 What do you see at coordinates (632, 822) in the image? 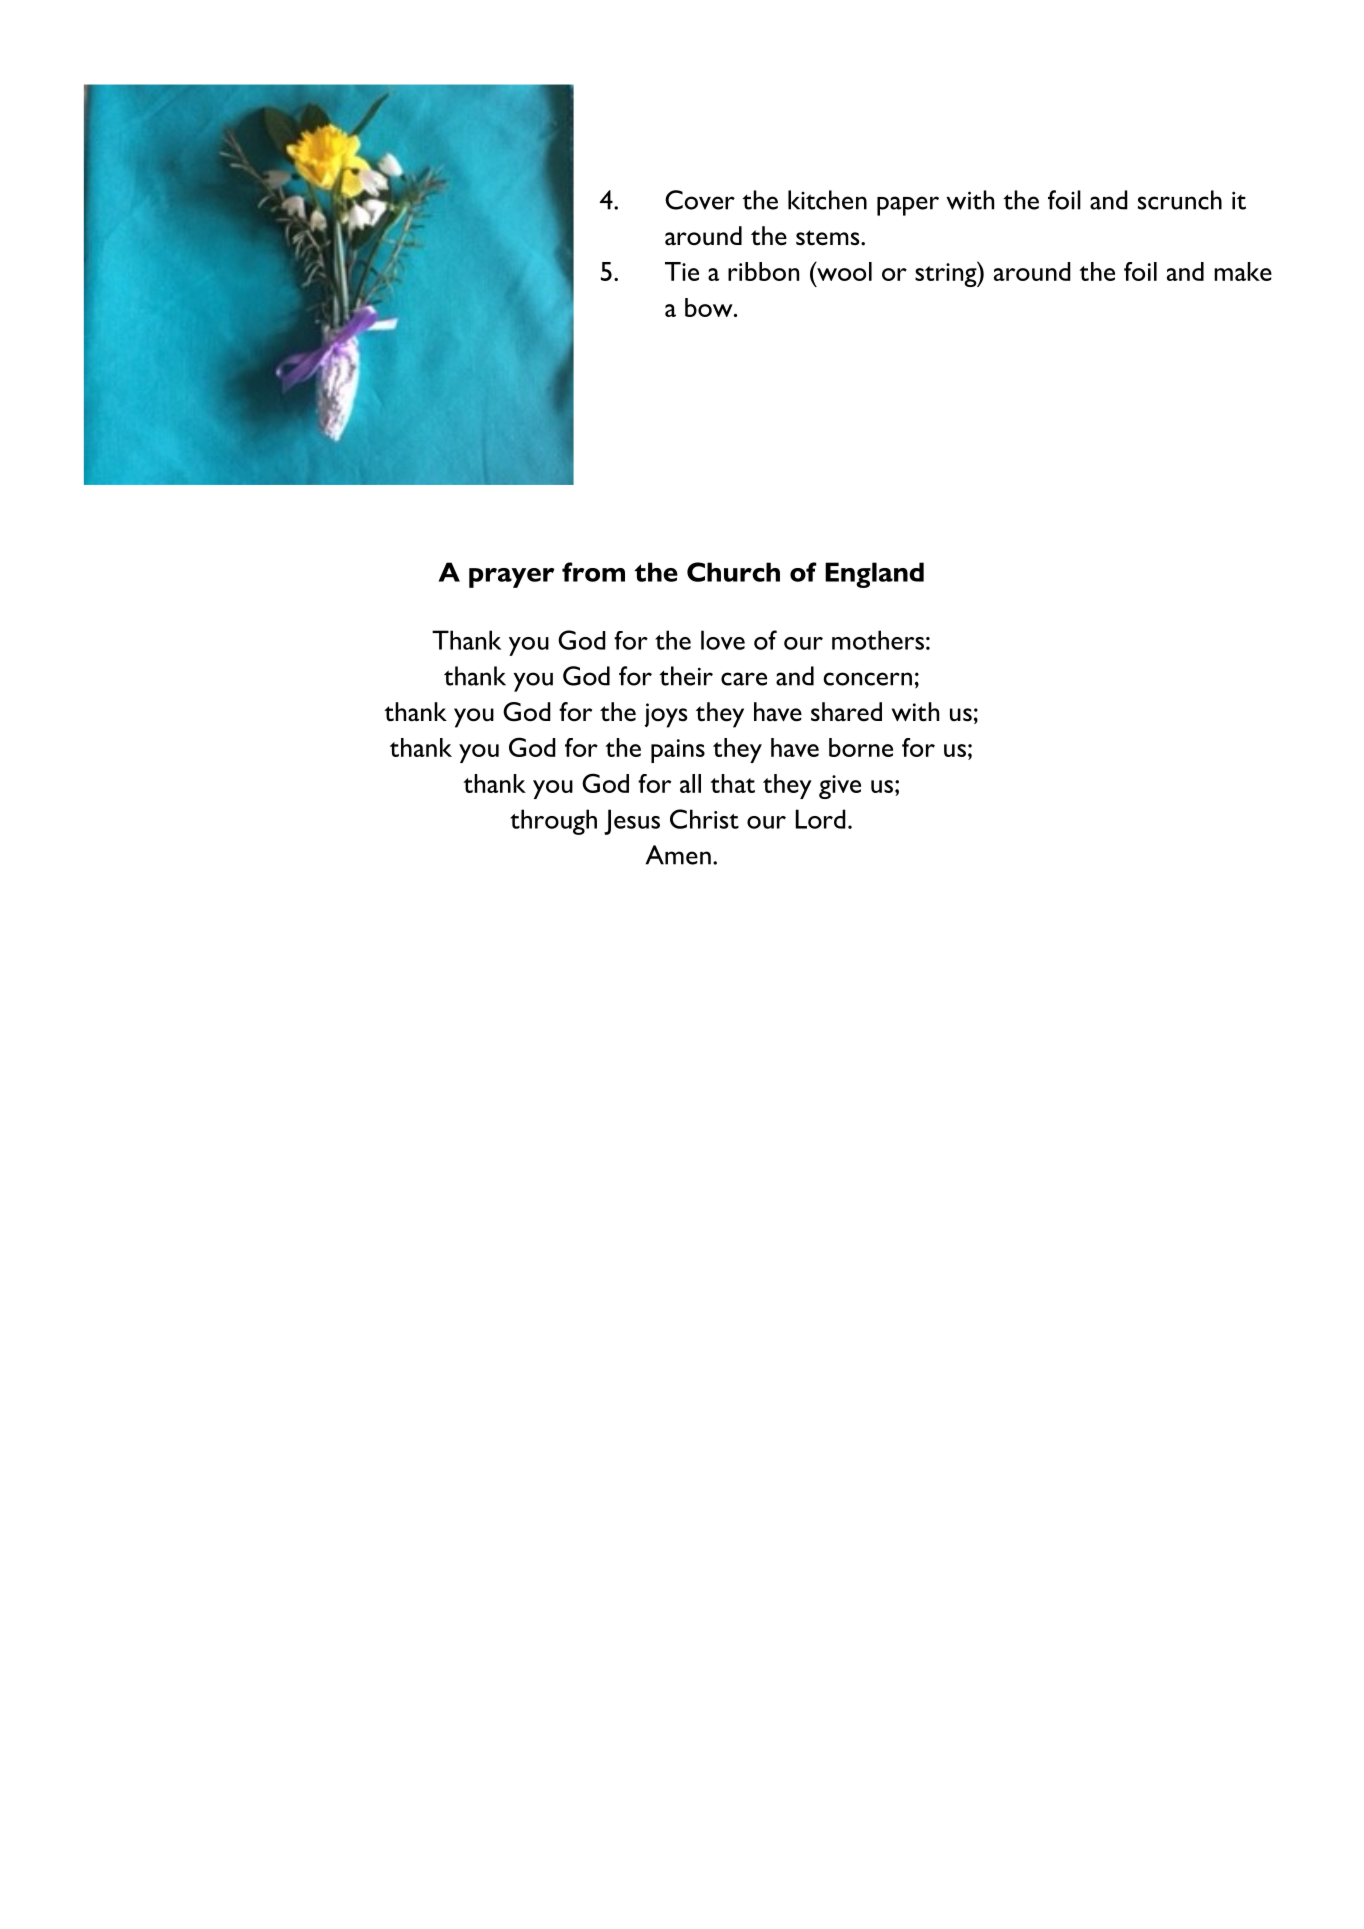
I see `Jesus` at bounding box center [632, 822].
